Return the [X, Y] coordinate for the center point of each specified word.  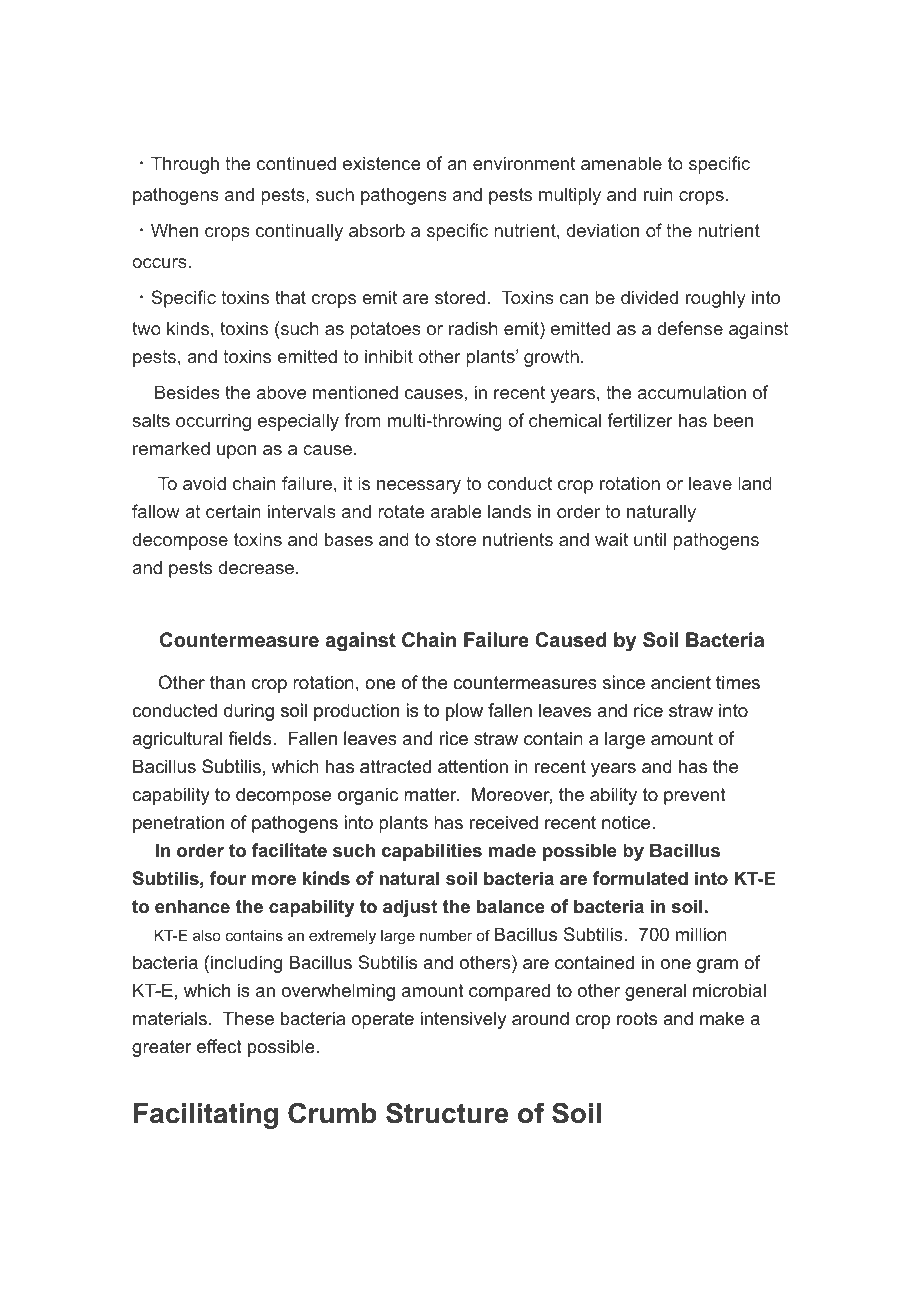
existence [382, 163]
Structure [447, 1113]
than [227, 682]
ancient [681, 682]
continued [296, 163]
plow [464, 712]
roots [637, 1019]
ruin [658, 194]
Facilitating [206, 1116]
